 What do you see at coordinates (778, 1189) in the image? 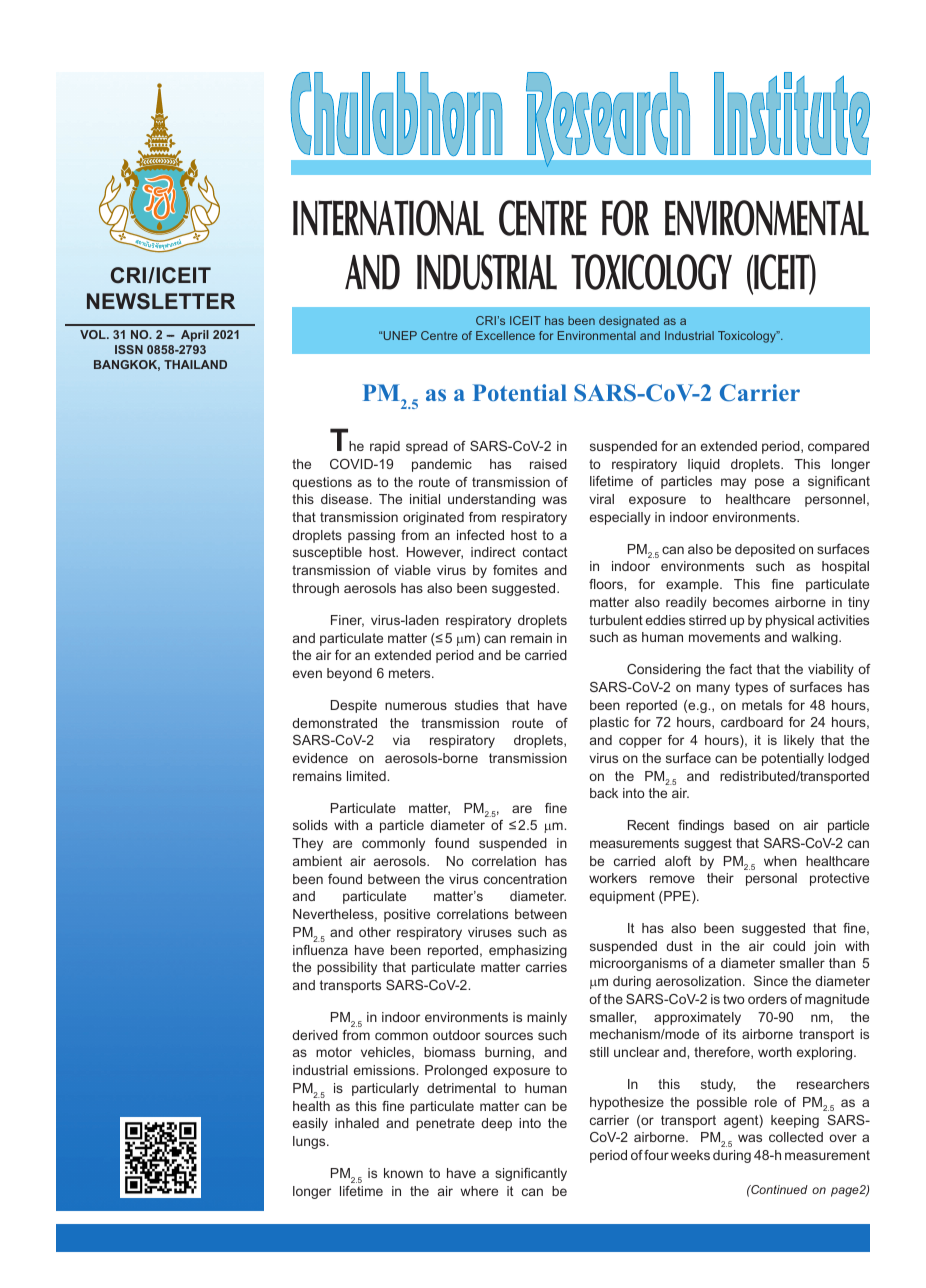
I see `Continued` at bounding box center [778, 1189].
